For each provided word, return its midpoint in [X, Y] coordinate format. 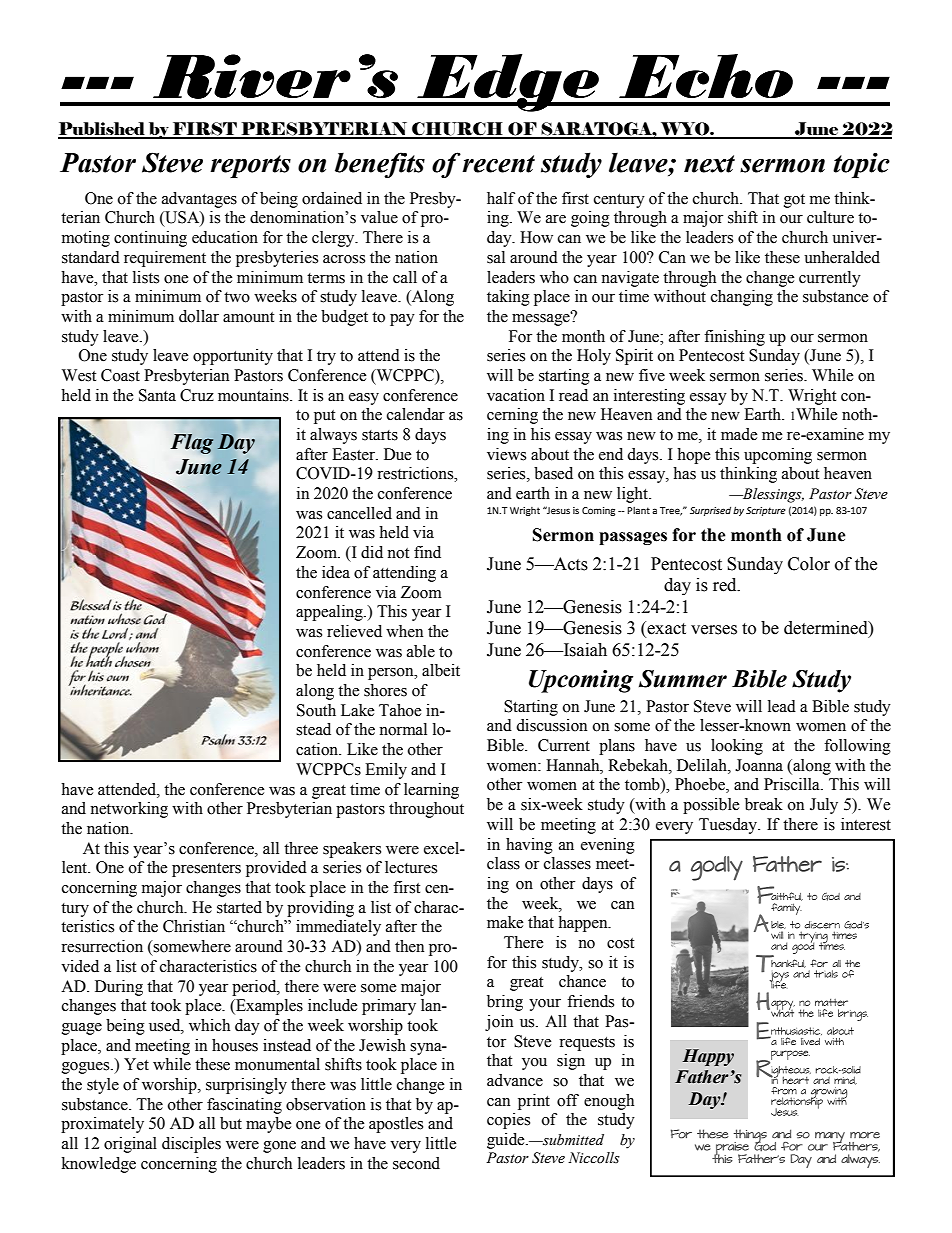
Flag [192, 444]
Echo [706, 76]
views [506, 454]
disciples [191, 1145]
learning [431, 791]
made [739, 434]
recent [499, 164]
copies [508, 1121]
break [764, 804]
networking [129, 810]
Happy [708, 1057]
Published [103, 130]
